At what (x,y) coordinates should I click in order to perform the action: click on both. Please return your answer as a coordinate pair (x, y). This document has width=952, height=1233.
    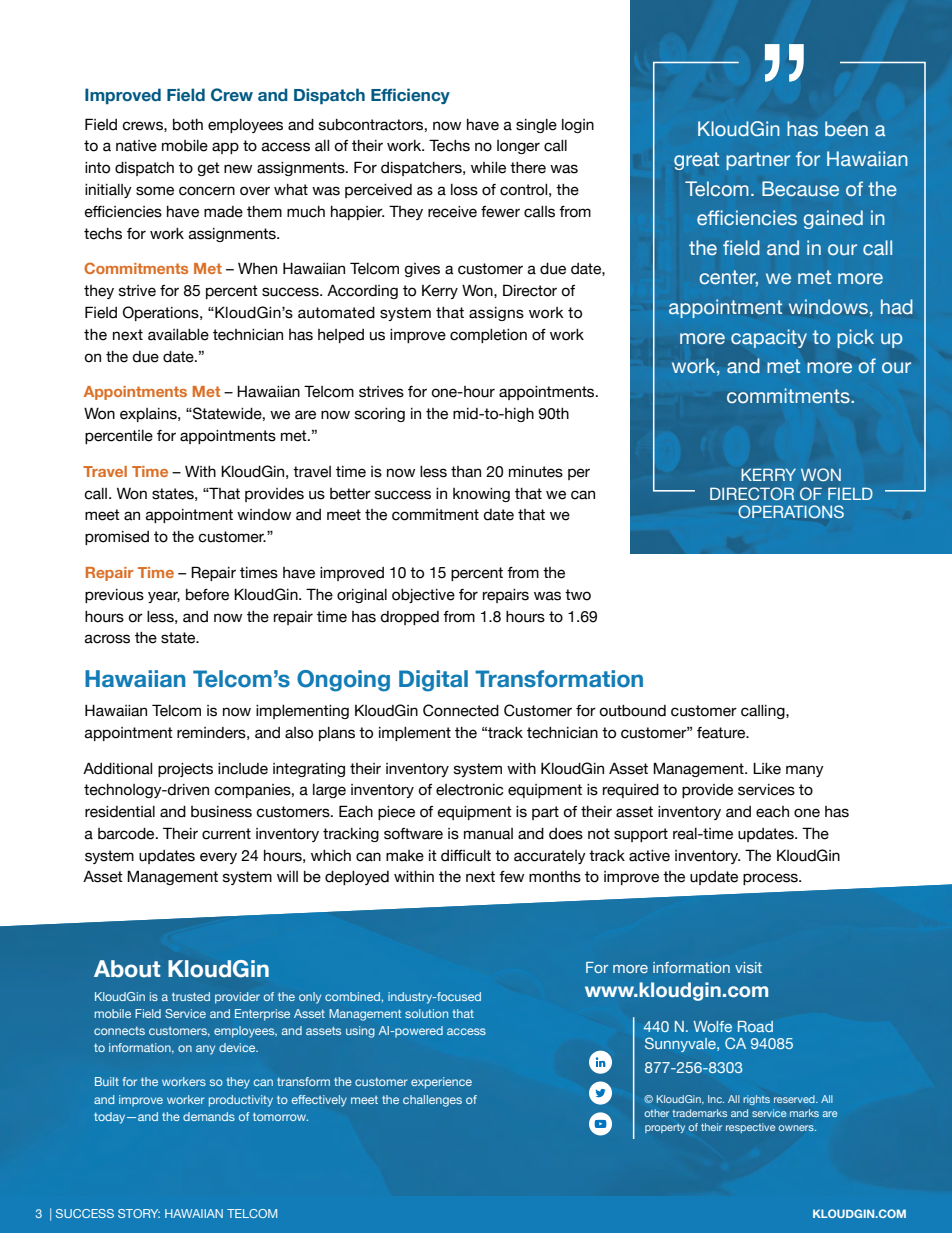
    Looking at the image, I should click on (188, 125).
